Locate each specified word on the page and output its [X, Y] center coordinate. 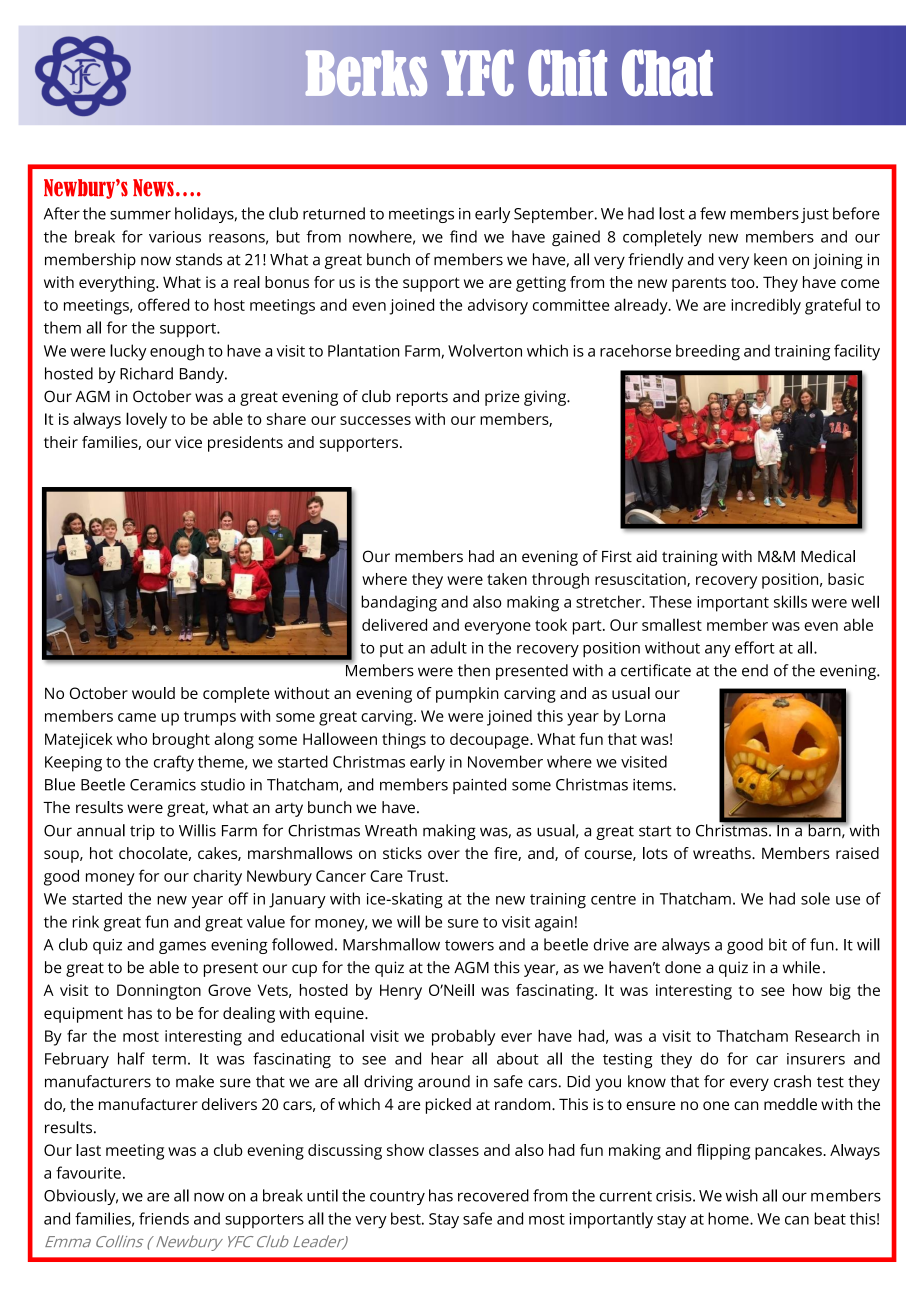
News [153, 188]
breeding [708, 352]
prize [502, 398]
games [182, 947]
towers [469, 945]
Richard [146, 373]
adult [448, 647]
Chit [567, 72]
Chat [667, 73]
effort [755, 647]
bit [778, 944]
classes [454, 1150]
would [153, 693]
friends [164, 1218]
